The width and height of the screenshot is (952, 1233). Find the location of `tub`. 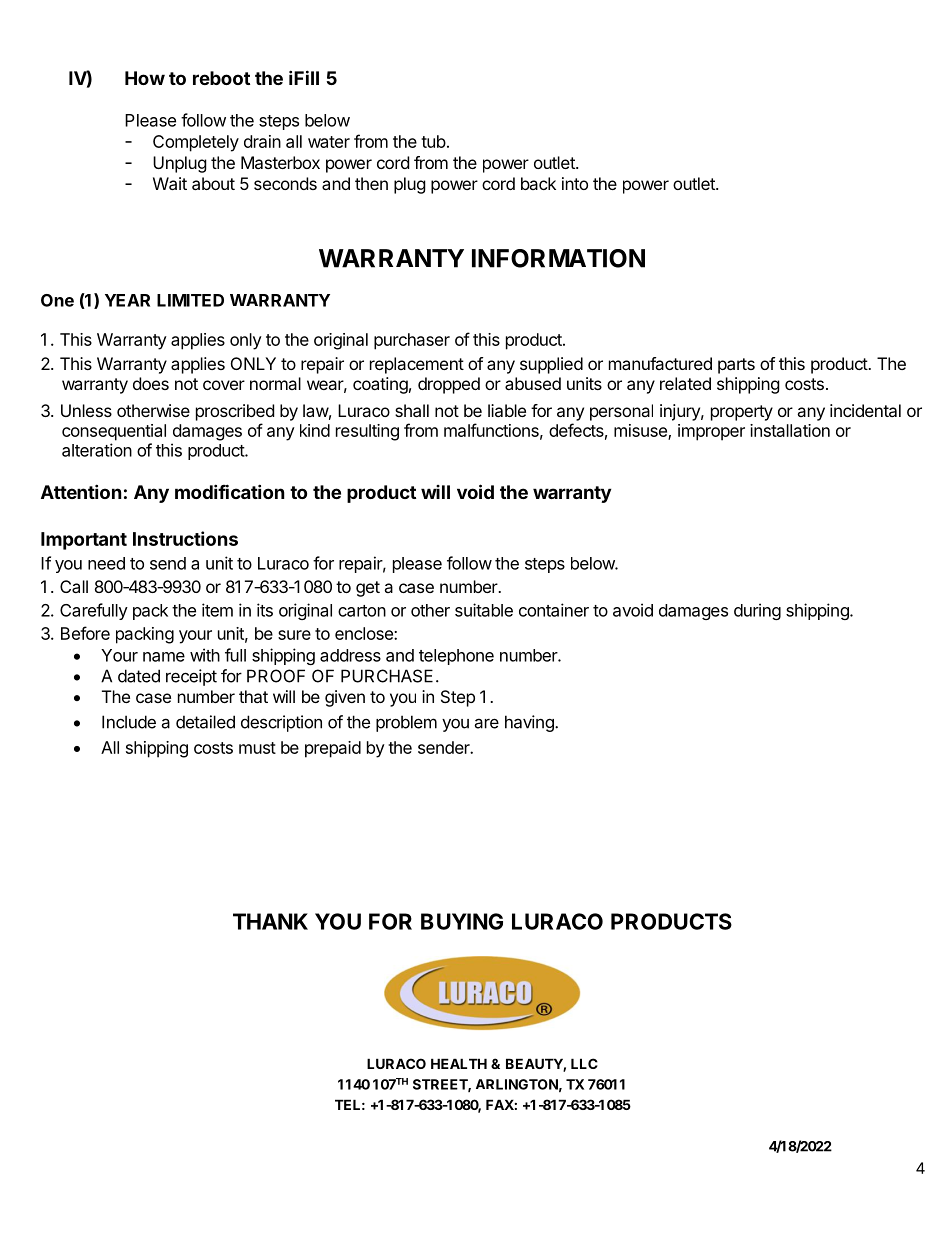

tub is located at coordinates (433, 141).
